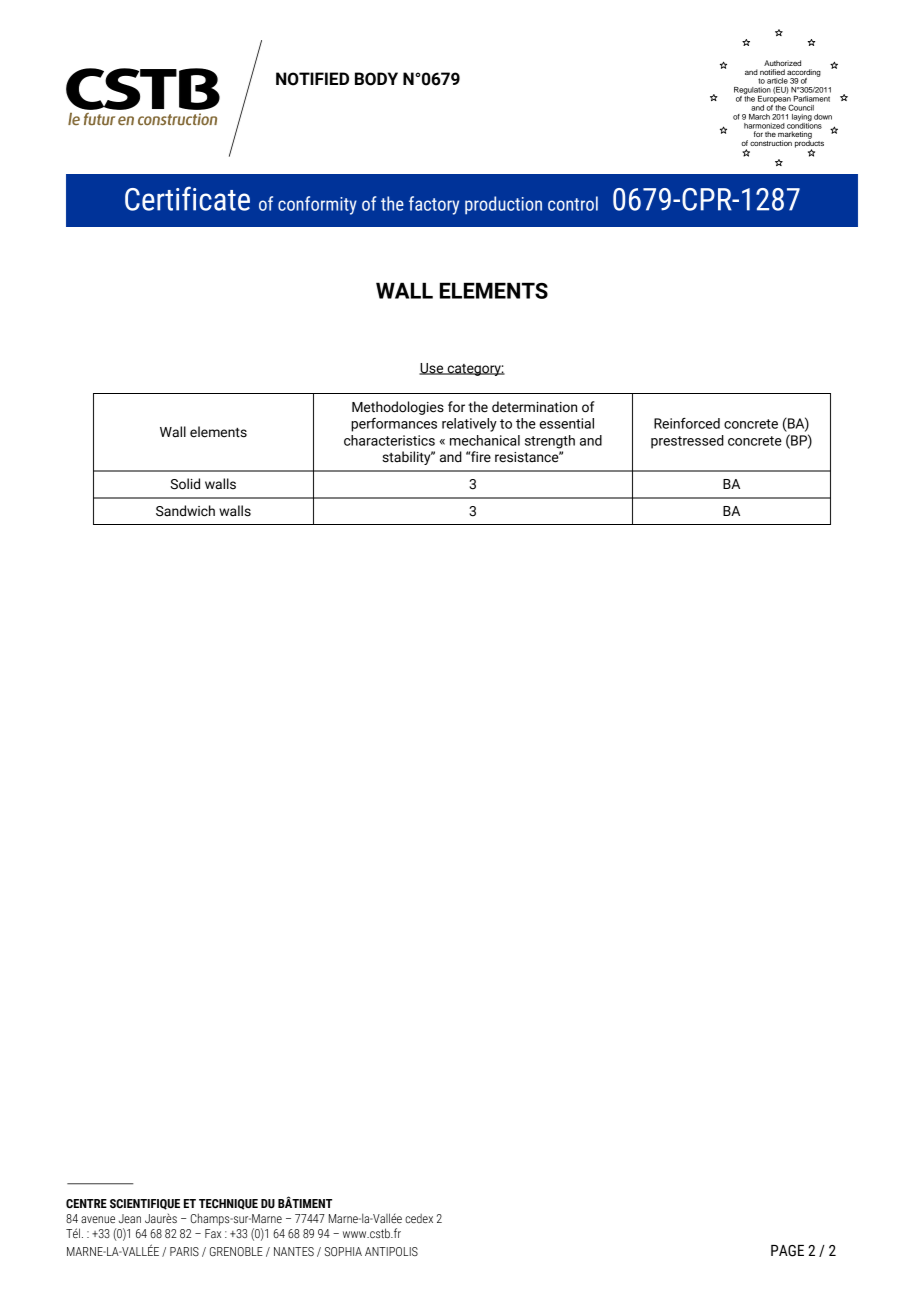 The image size is (924, 1308). What do you see at coordinates (185, 511) in the screenshot?
I see `Sandwich` at bounding box center [185, 511].
